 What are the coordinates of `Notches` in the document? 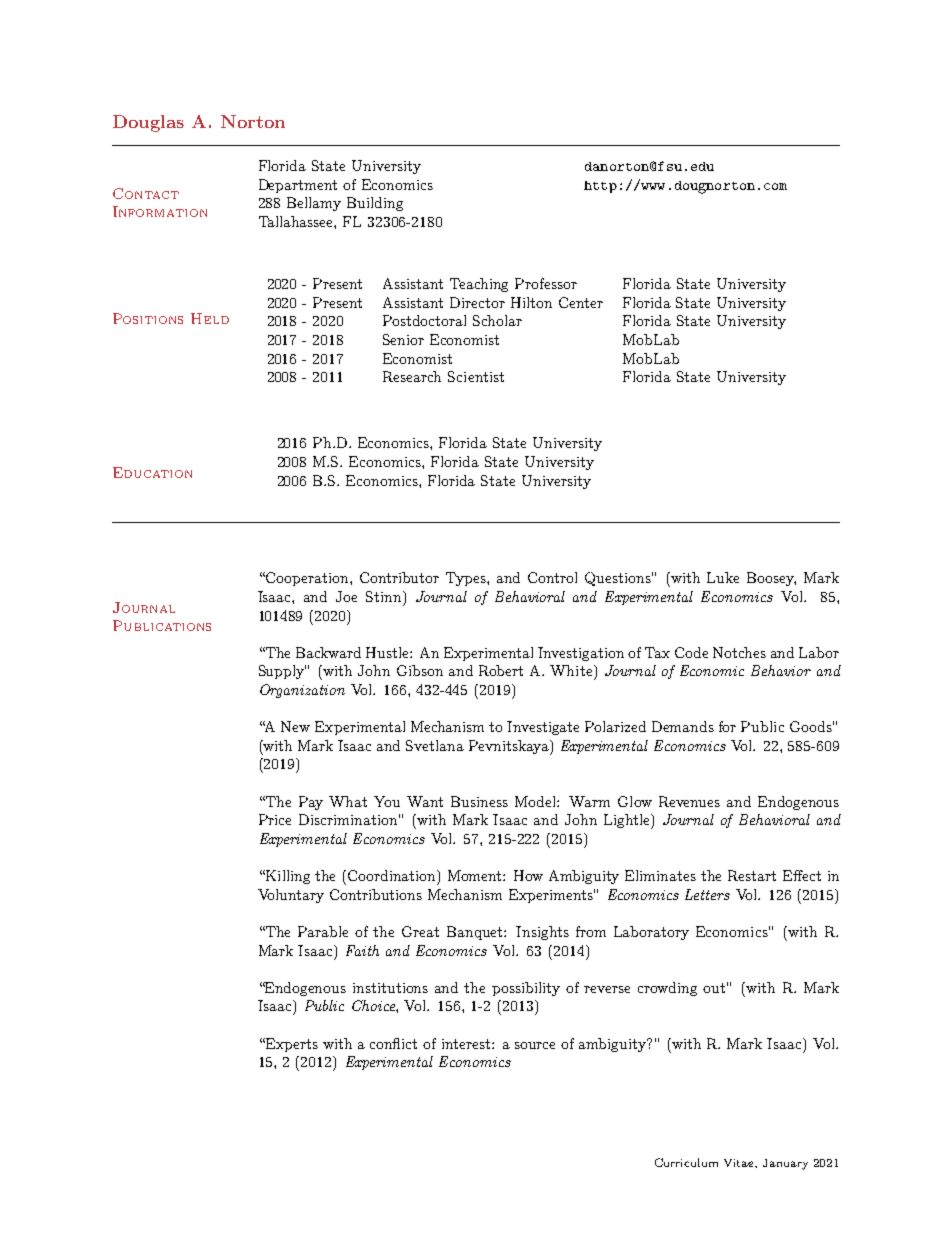 It's located at (739, 652).
